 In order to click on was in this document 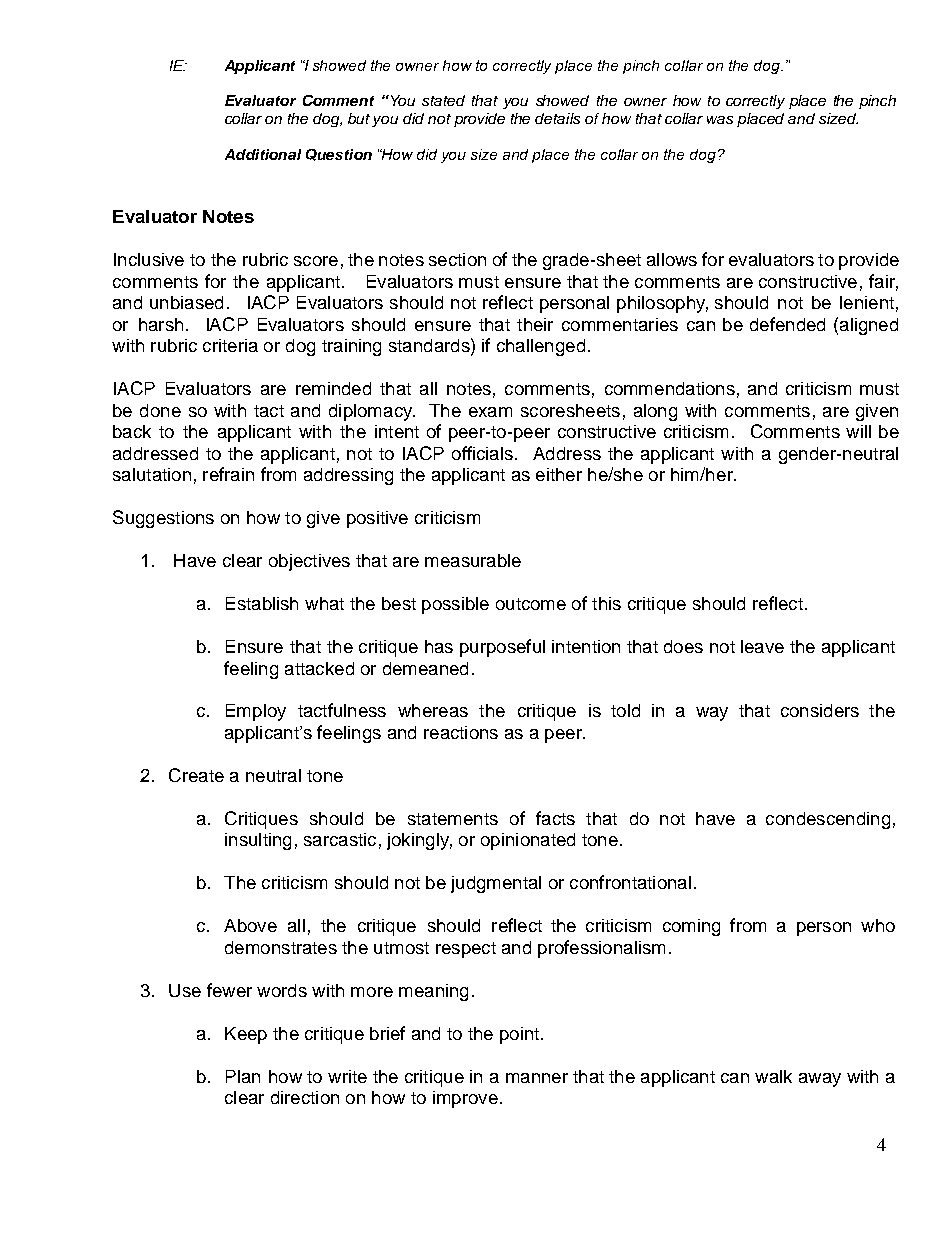, I will do `click(720, 120)`.
